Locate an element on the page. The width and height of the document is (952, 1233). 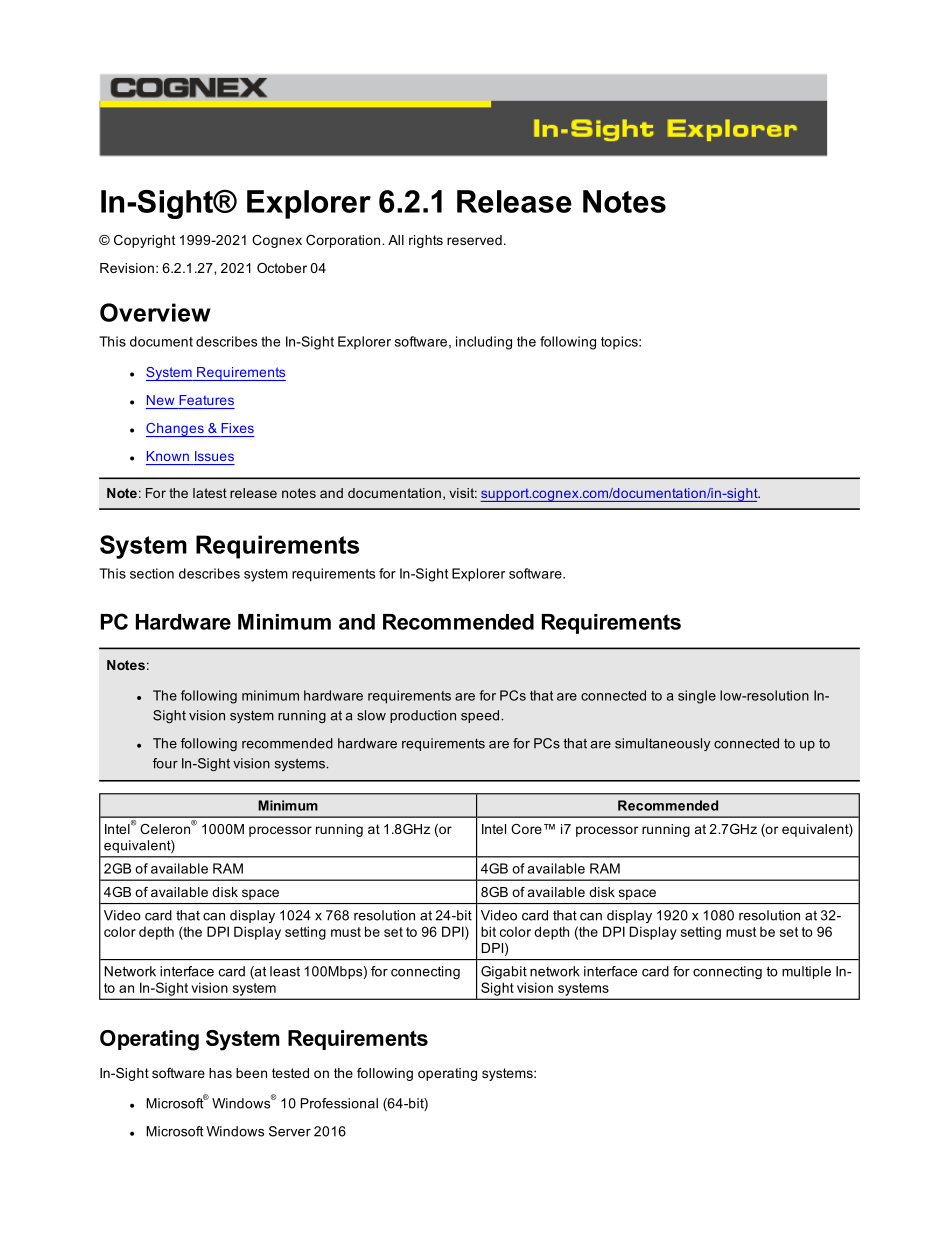
single is located at coordinates (697, 697).
